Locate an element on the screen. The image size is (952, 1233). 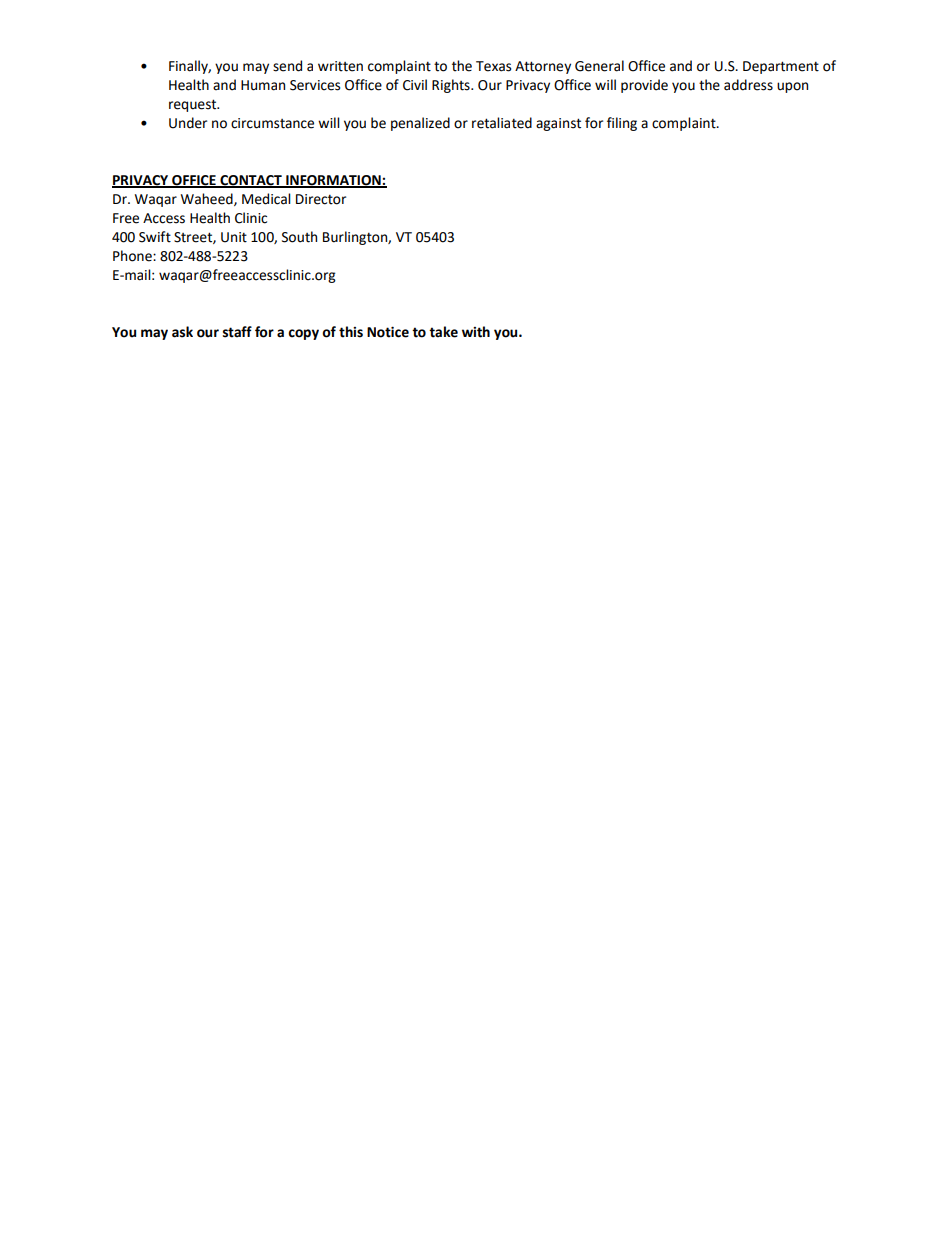
staff is located at coordinates (237, 332).
